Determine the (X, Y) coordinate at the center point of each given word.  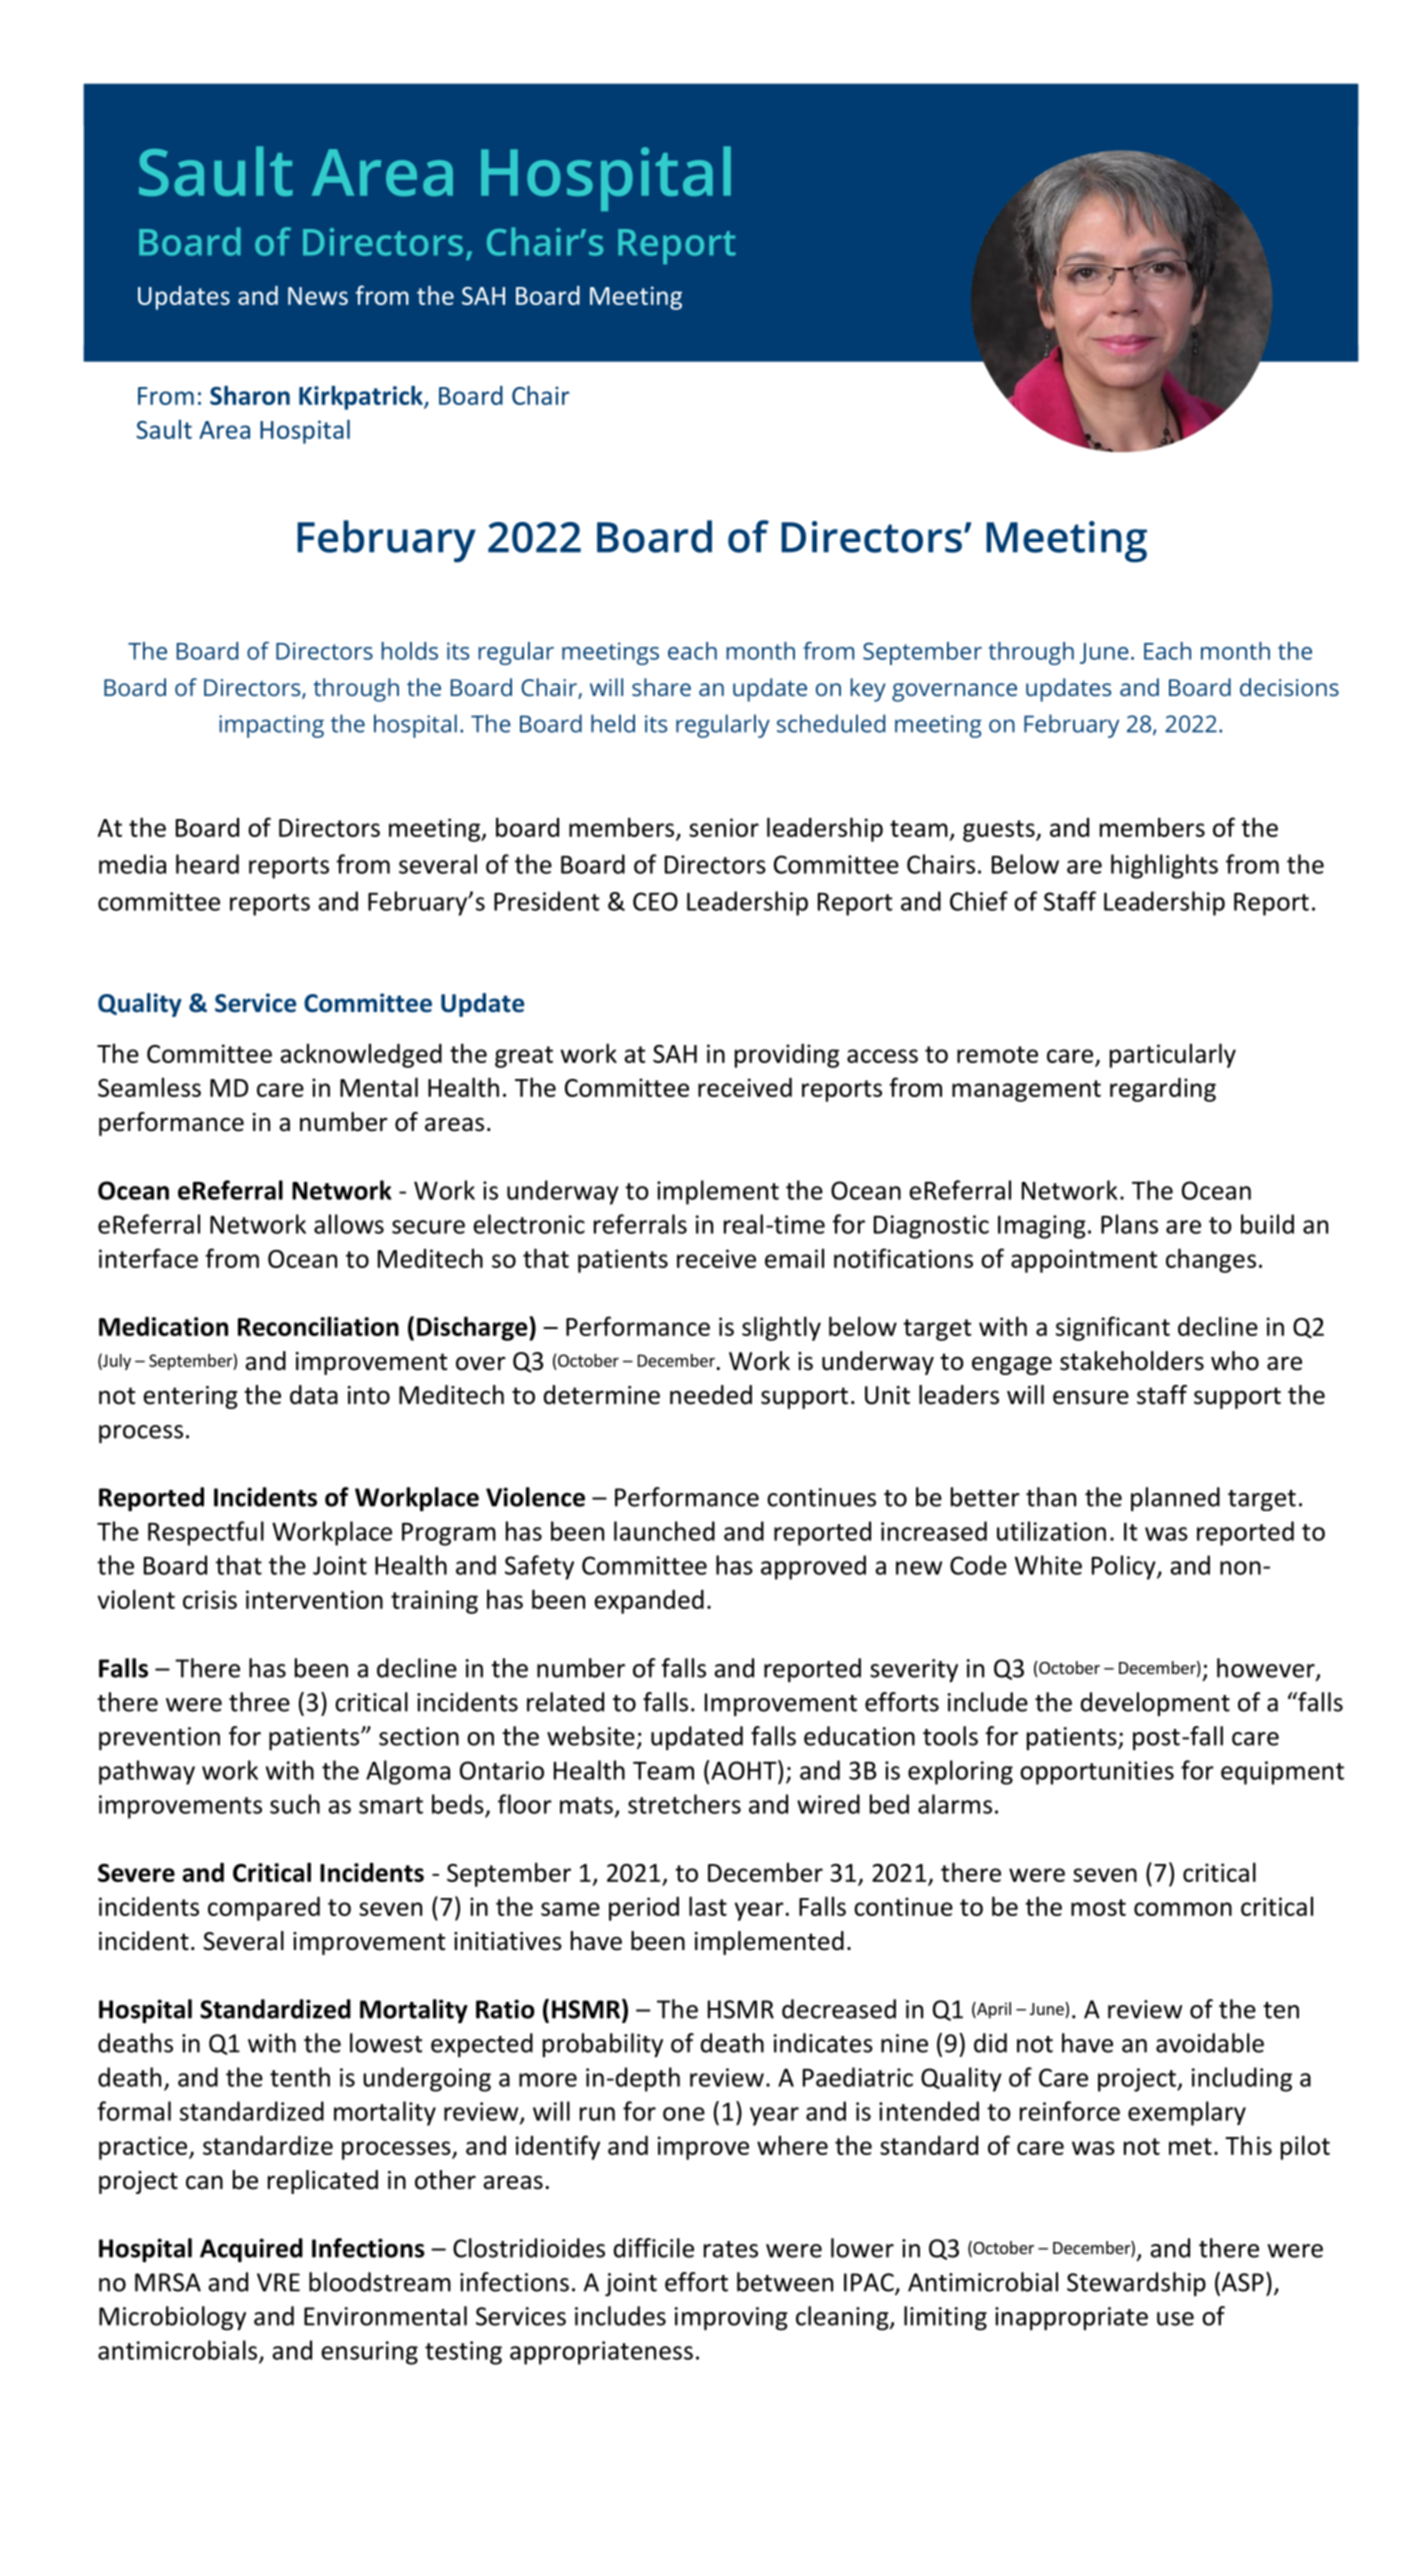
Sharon (250, 395)
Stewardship (1136, 2284)
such (295, 1804)
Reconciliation (318, 1326)
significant (1113, 1328)
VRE (278, 2282)
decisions (1289, 687)
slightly (781, 1328)
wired (828, 1804)
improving (731, 2319)
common (1183, 1909)
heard (207, 864)
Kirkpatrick (362, 398)
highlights (1164, 866)
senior (724, 827)
